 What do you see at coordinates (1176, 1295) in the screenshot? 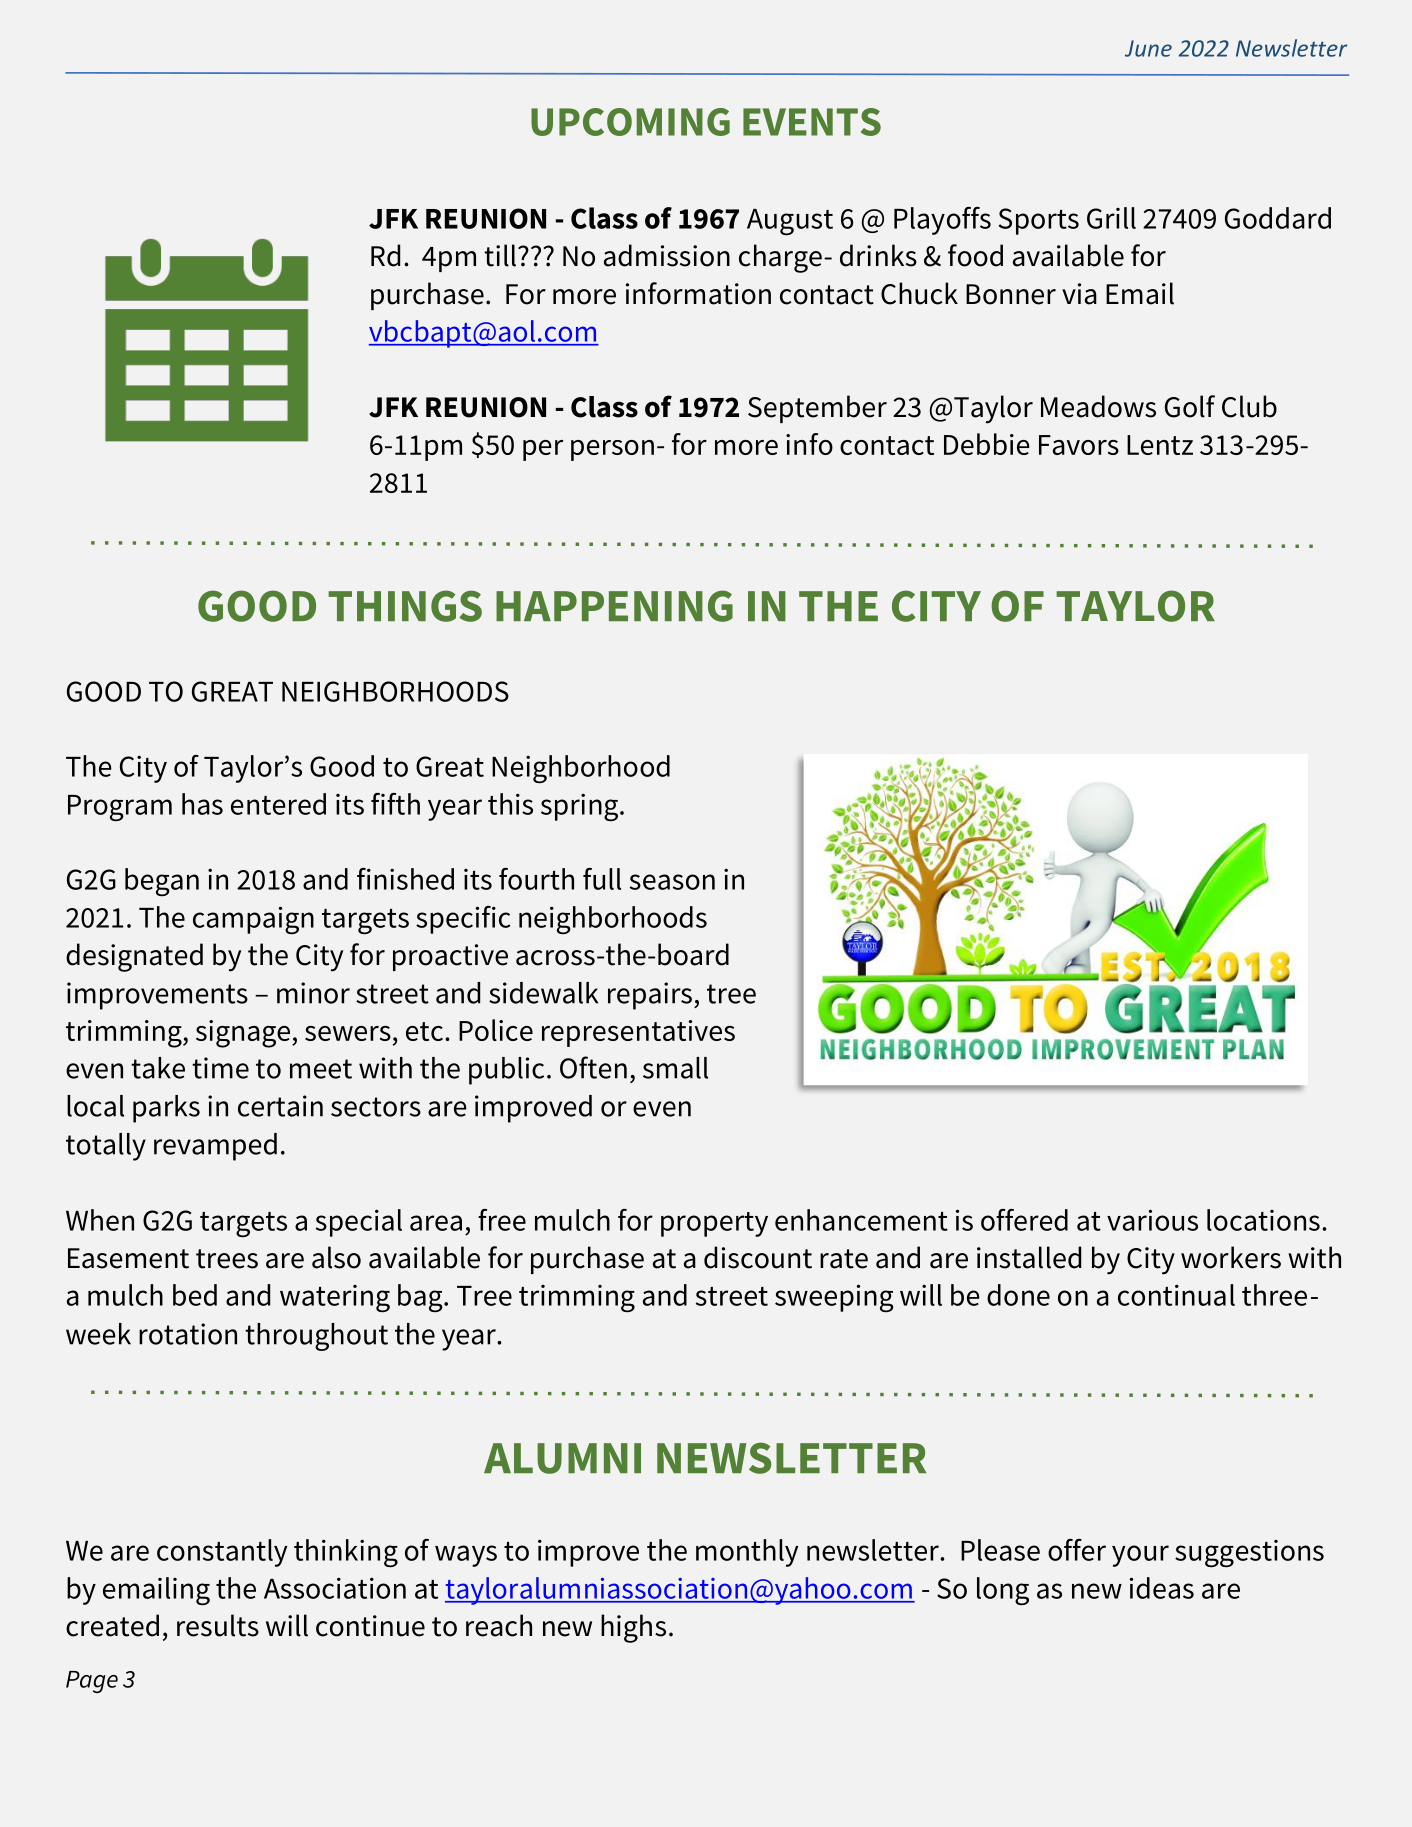
I see `continual` at bounding box center [1176, 1295].
